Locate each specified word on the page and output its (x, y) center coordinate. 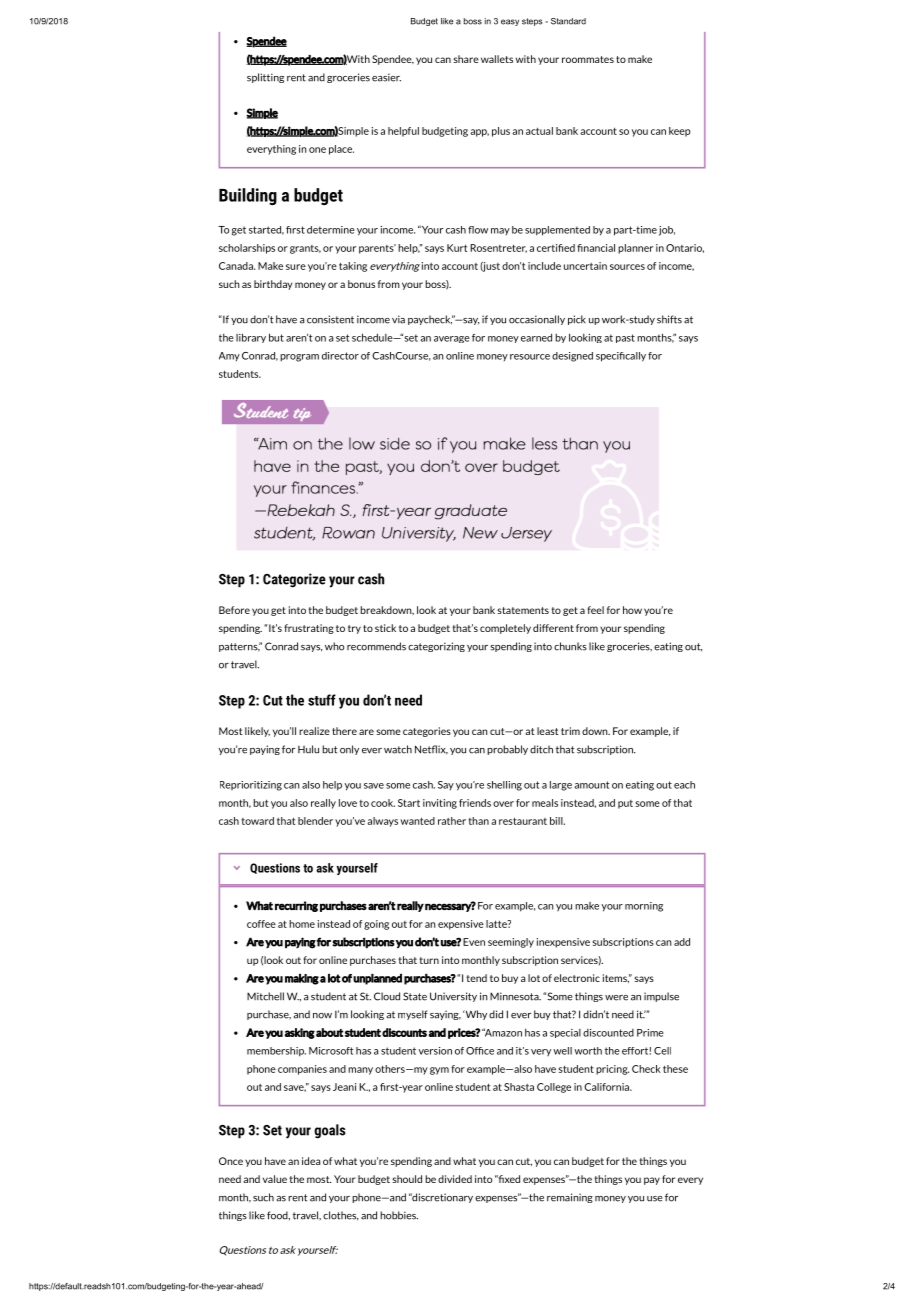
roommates (588, 59)
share (466, 59)
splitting (265, 78)
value (275, 1179)
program (299, 358)
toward (257, 821)
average (452, 339)
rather (452, 821)
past (625, 338)
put (625, 804)
